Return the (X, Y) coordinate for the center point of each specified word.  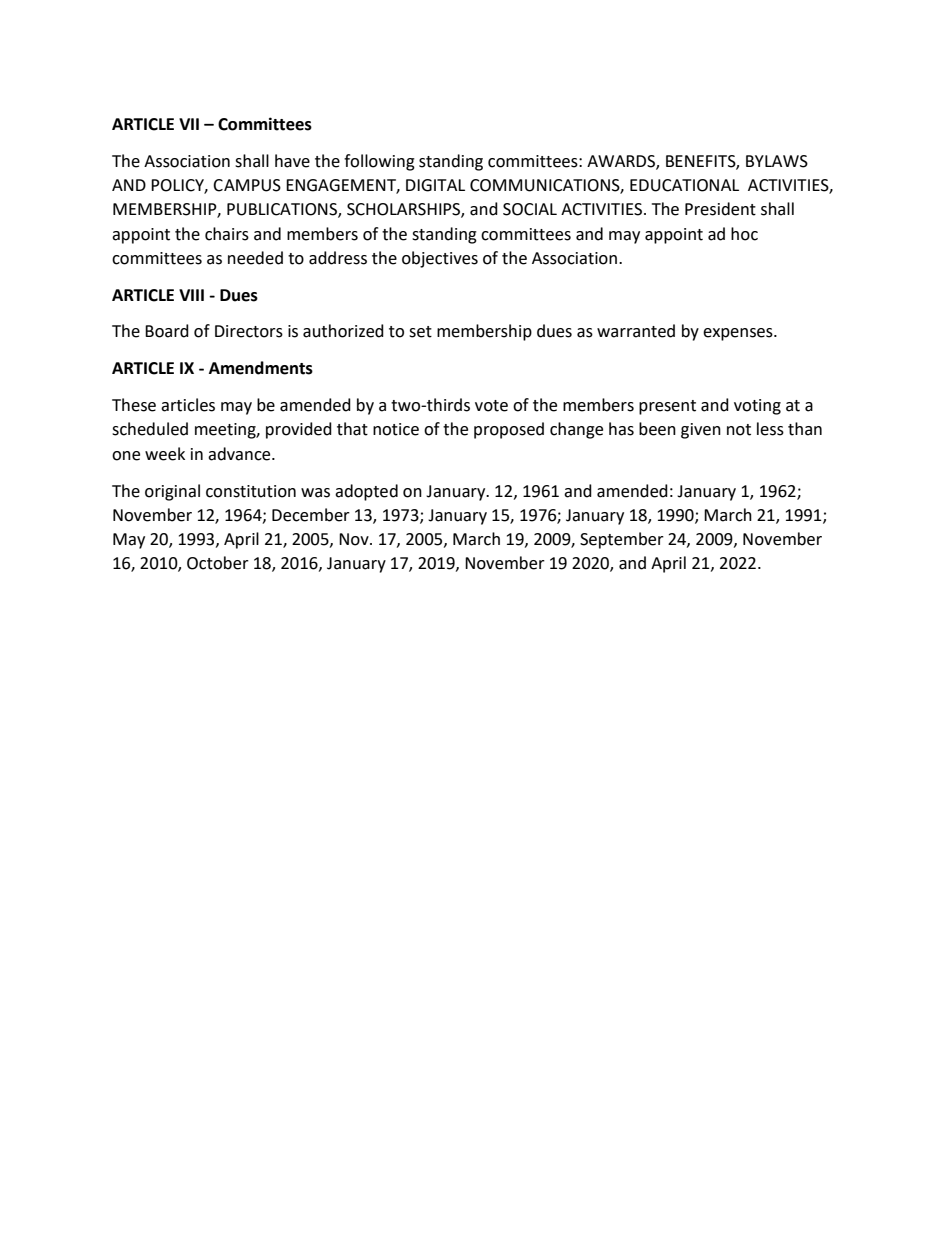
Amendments (261, 368)
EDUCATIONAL (684, 185)
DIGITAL (435, 185)
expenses (739, 334)
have (292, 161)
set (420, 332)
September (622, 540)
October (218, 563)
